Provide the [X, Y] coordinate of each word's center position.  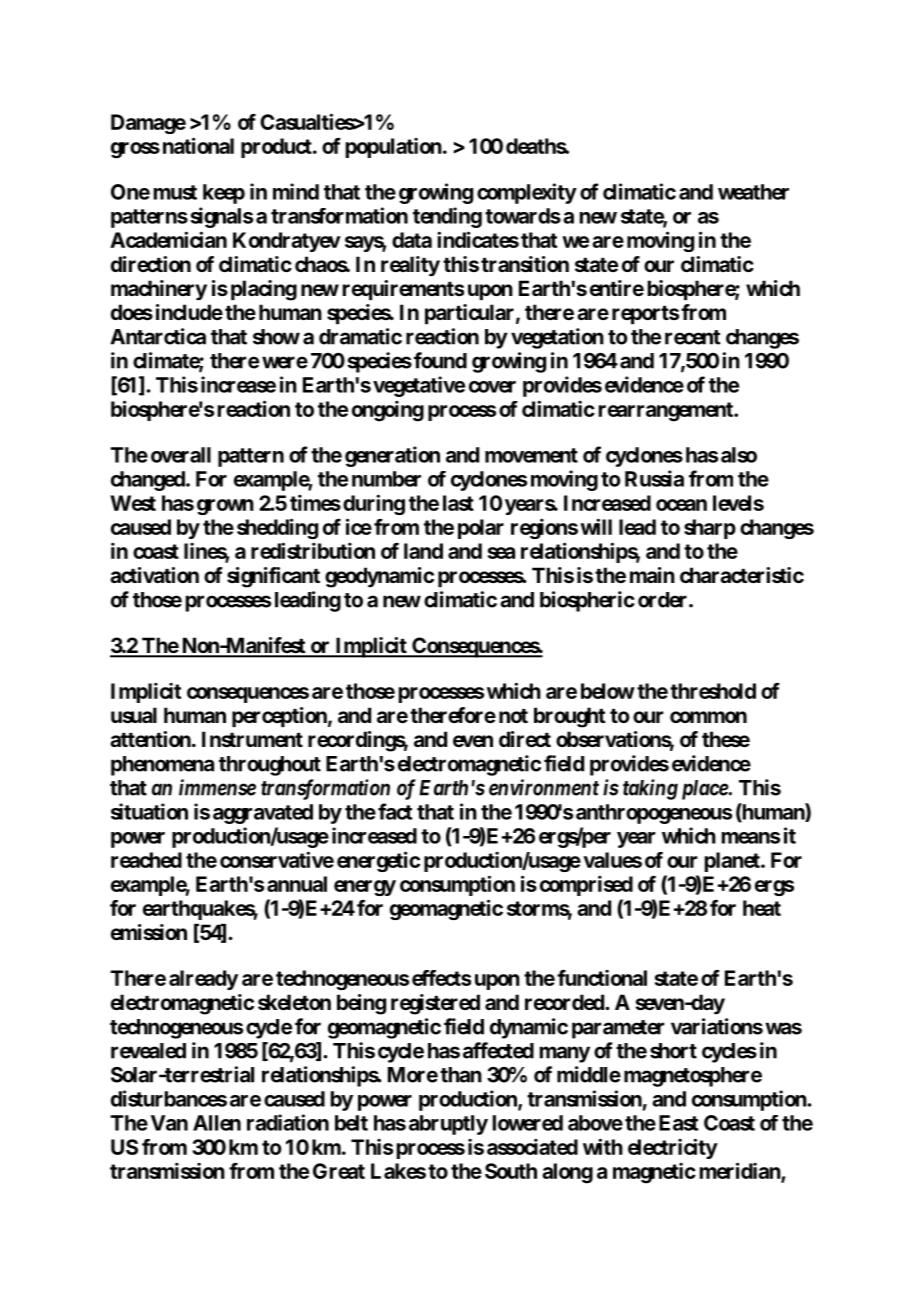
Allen [217, 1123]
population [394, 148]
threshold [713, 691]
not [513, 716]
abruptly [448, 1125]
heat [762, 908]
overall [181, 455]
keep [224, 194]
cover [492, 387]
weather [753, 192]
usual [134, 715]
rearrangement [667, 412]
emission [149, 932]
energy [365, 888]
